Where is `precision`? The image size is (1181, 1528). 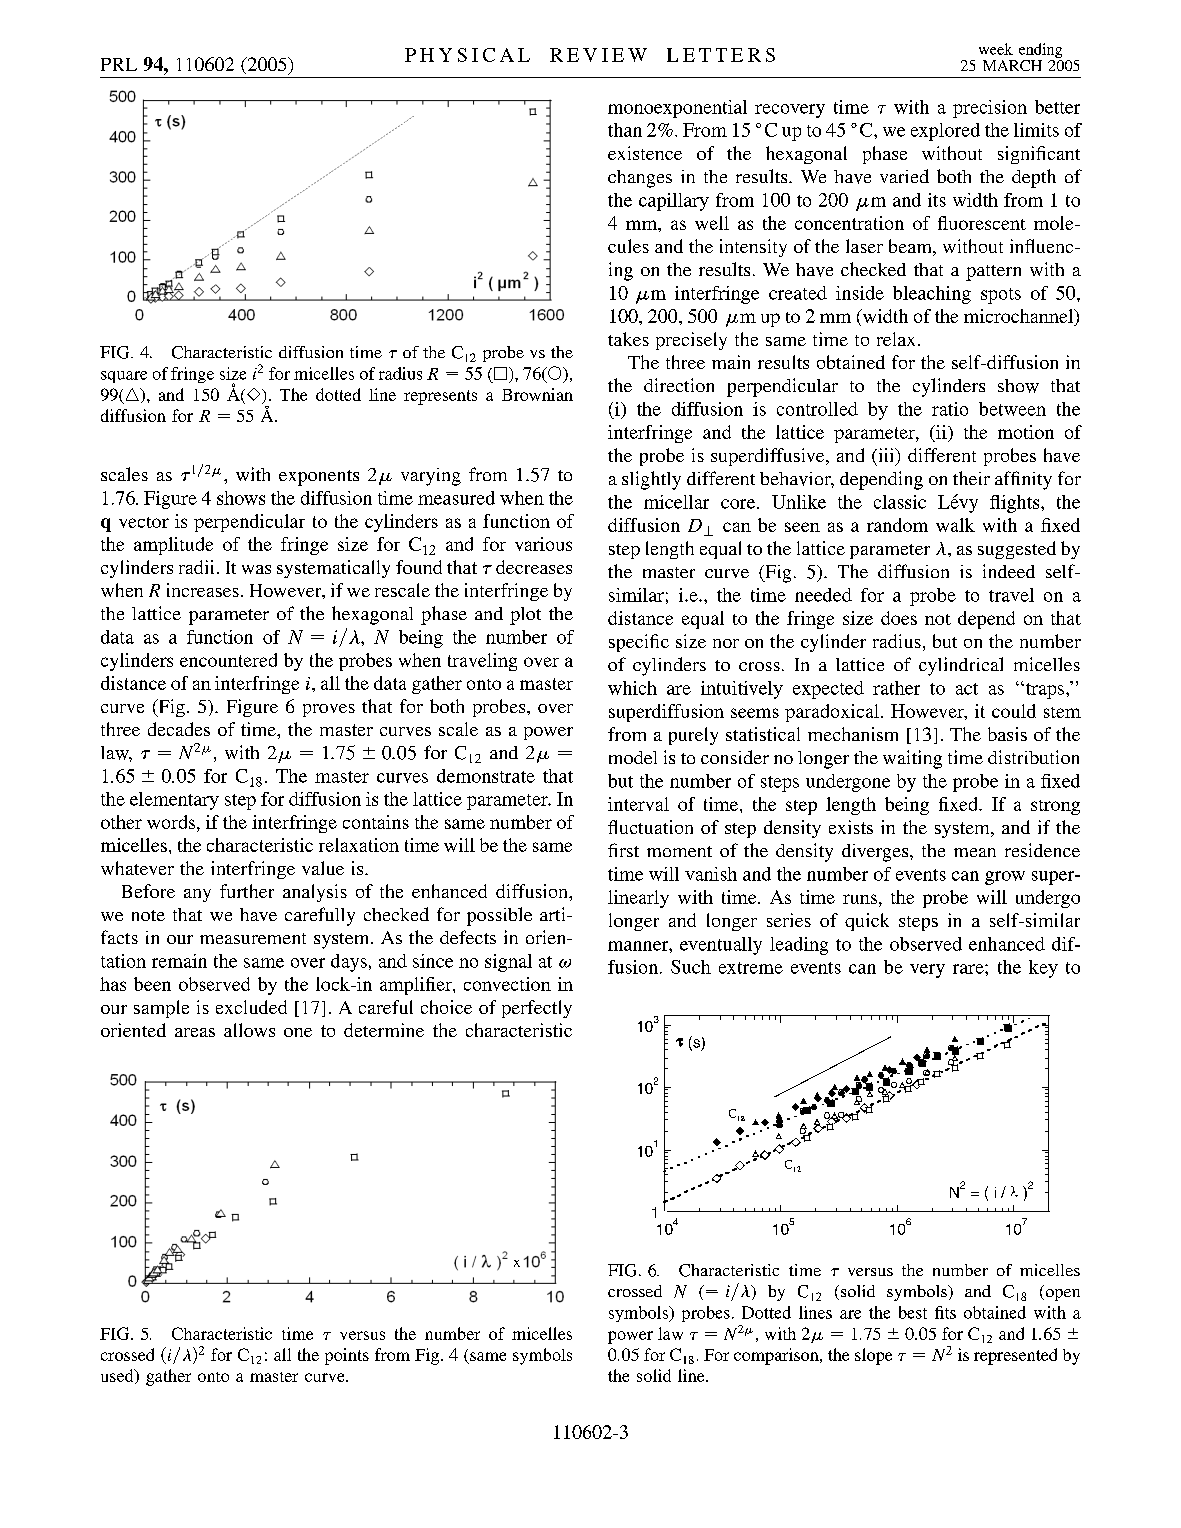 precision is located at coordinates (990, 109).
